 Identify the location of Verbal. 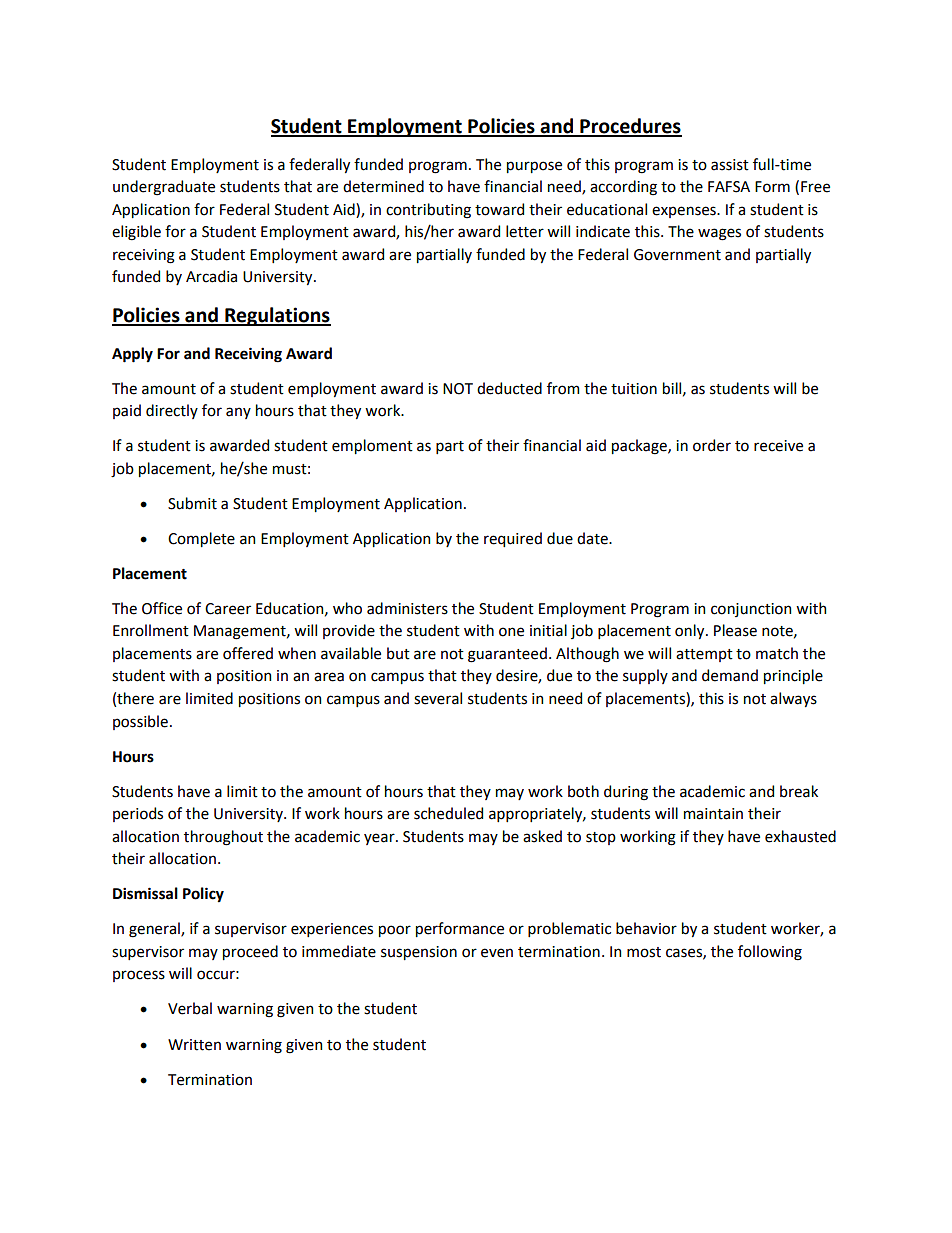
(190, 1008).
